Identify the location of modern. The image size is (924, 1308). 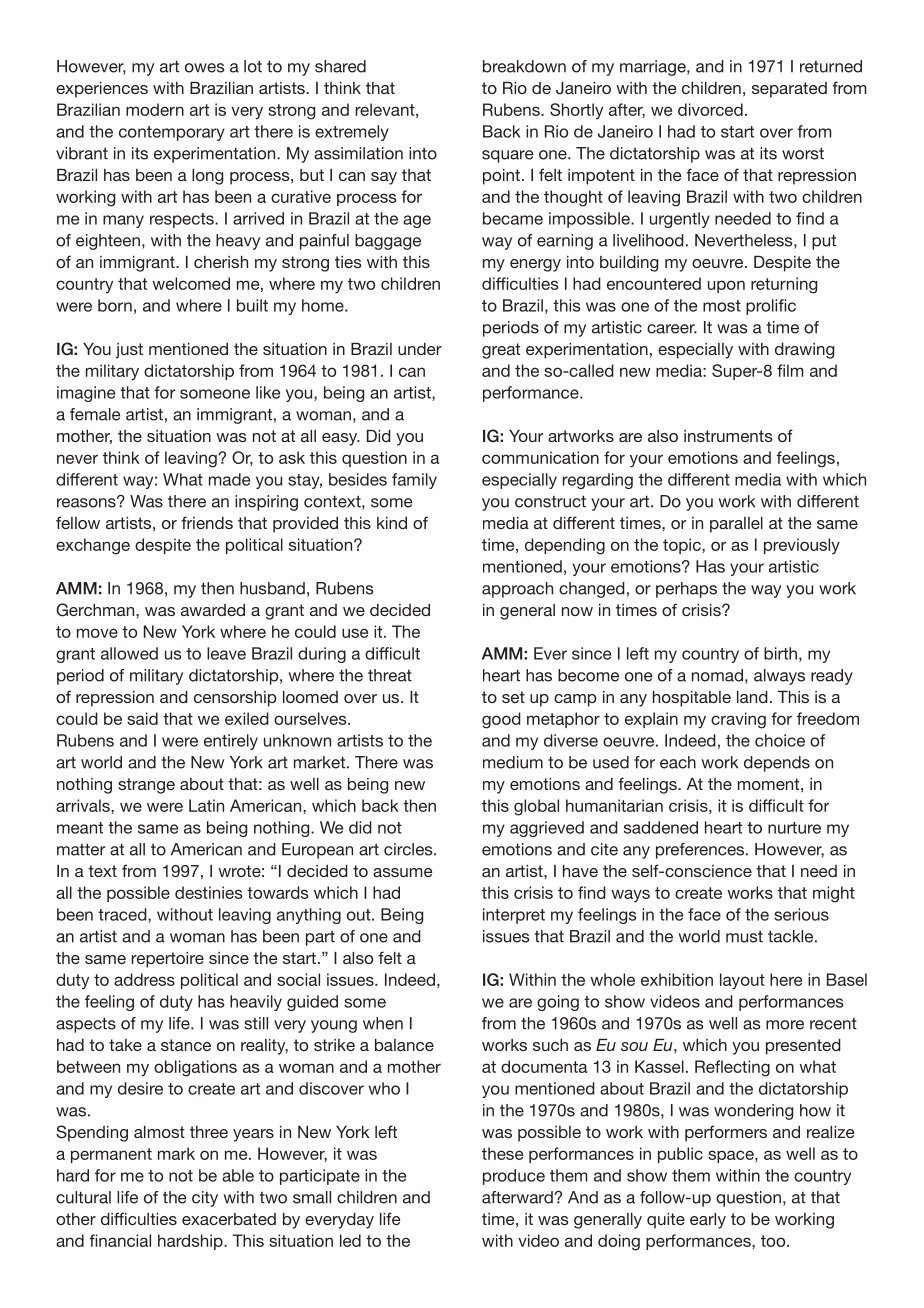
(155, 109).
